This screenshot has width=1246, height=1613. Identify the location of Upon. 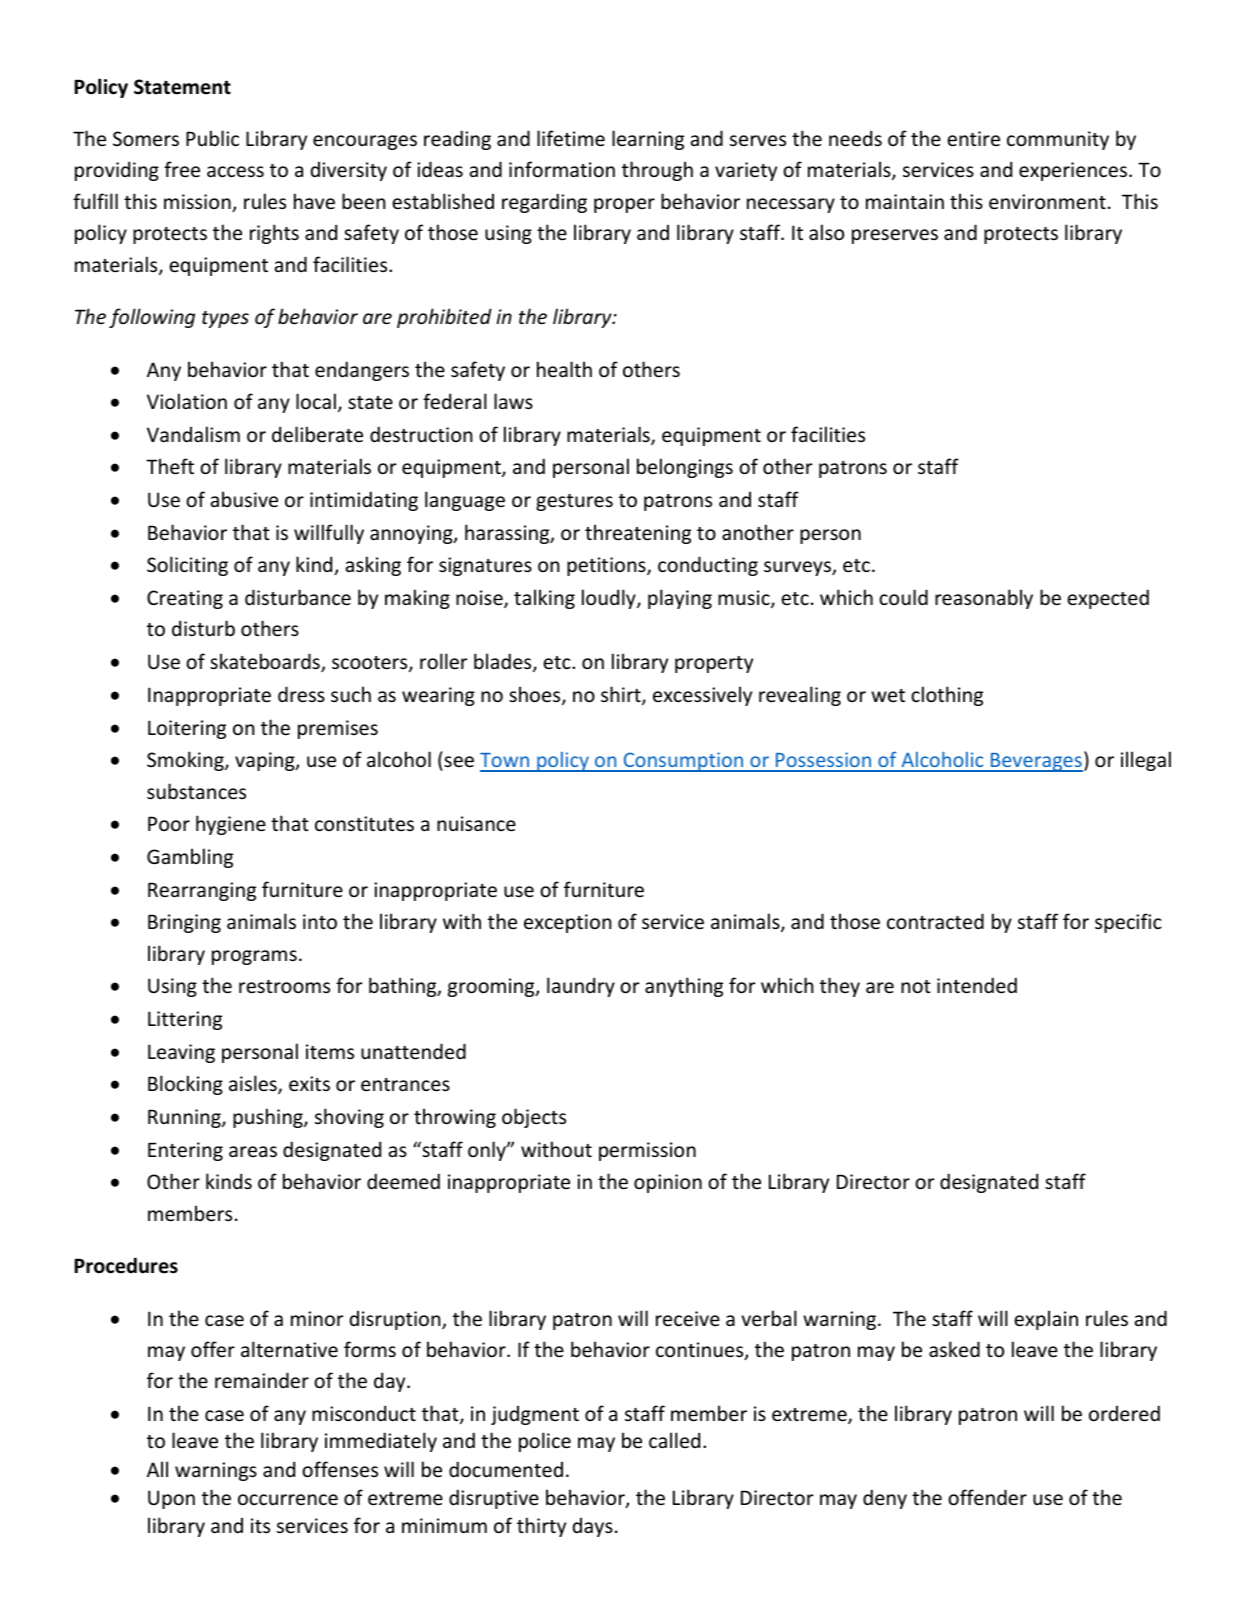
(171, 1499).
